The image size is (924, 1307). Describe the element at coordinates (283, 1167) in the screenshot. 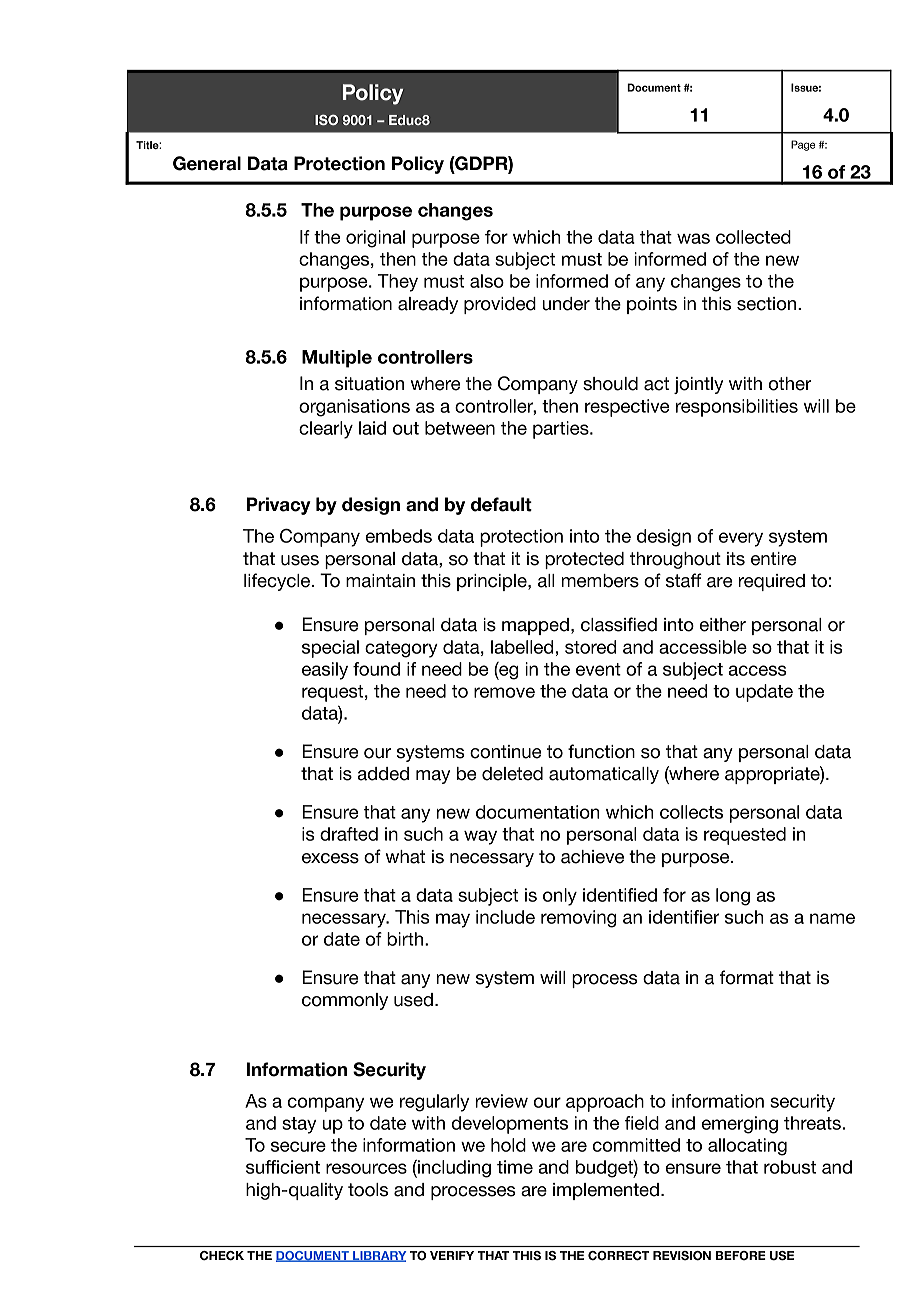

I see `sufficient` at that location.
